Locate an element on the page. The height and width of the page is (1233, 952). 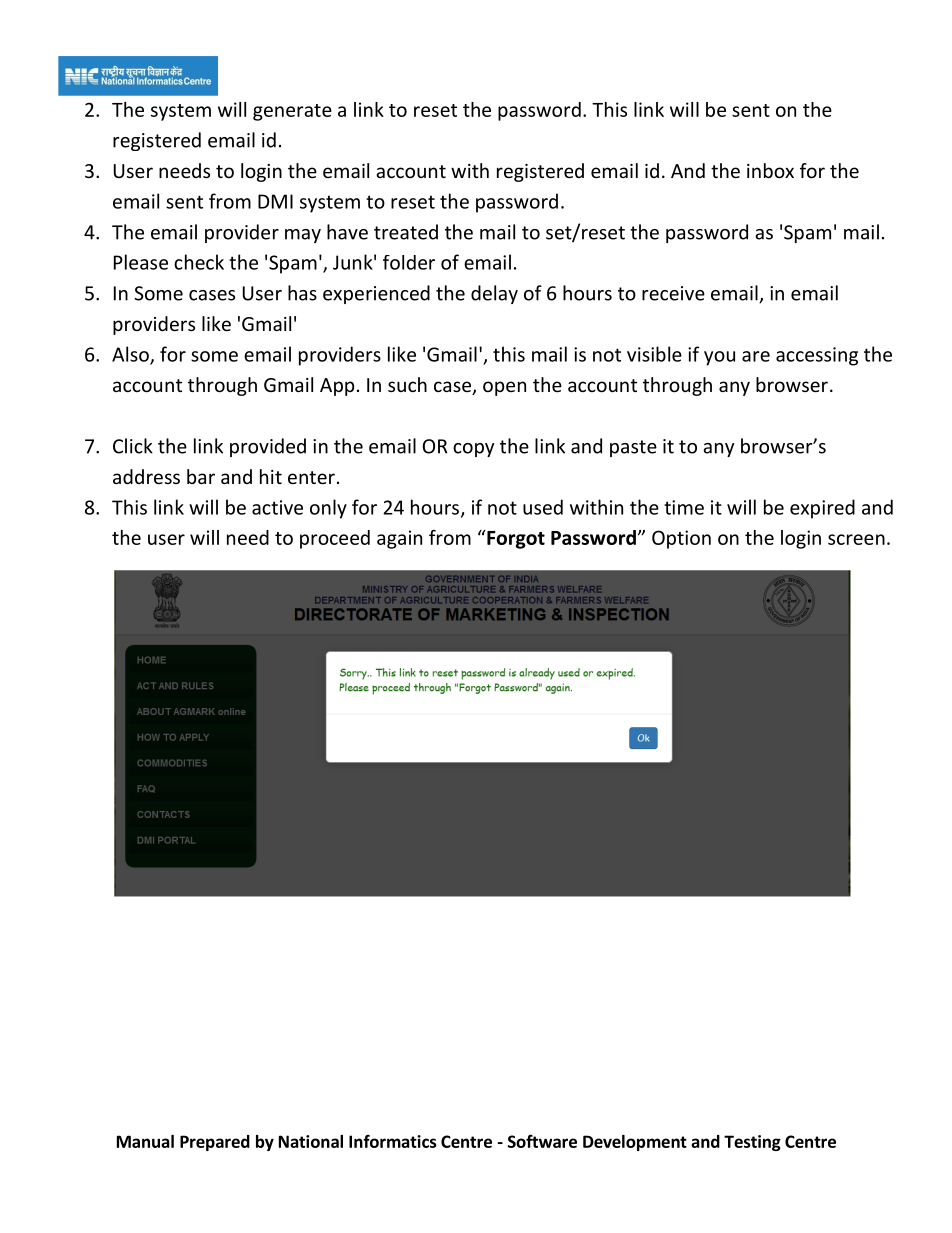
treated is located at coordinates (406, 232).
